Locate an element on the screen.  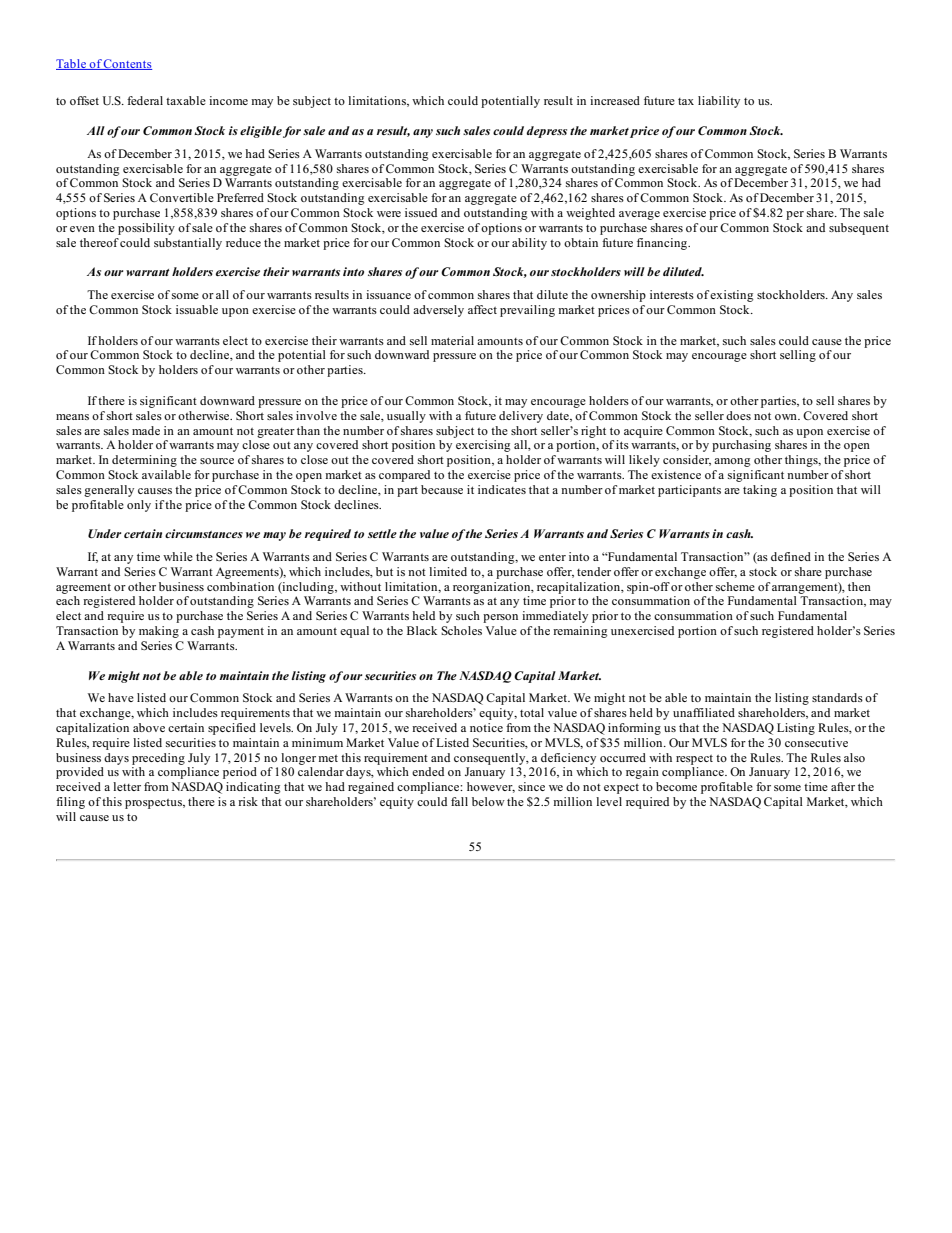
person is located at coordinates (500, 618).
